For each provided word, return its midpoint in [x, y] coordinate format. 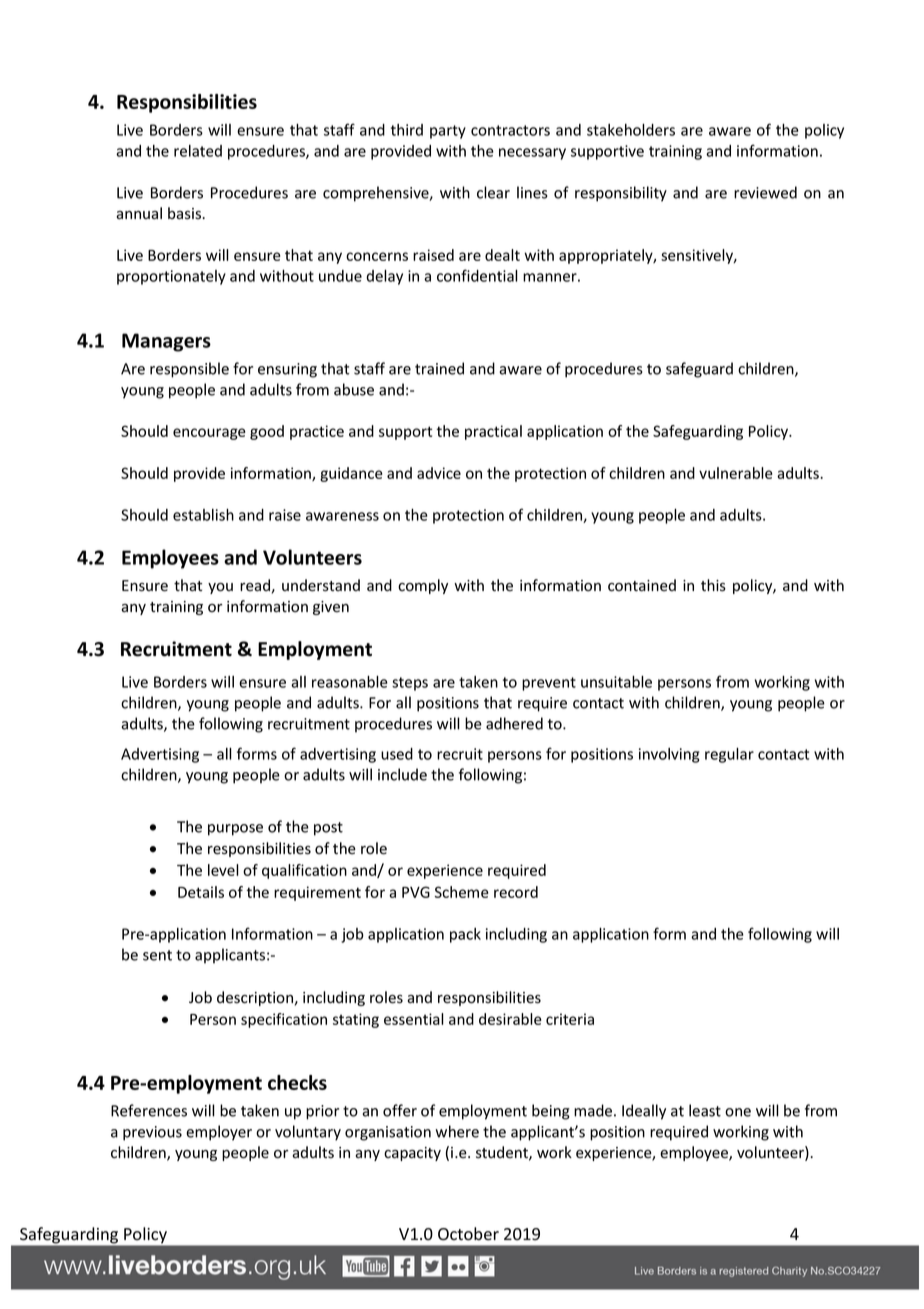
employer [219, 1133]
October [468, 1234]
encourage [209, 434]
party [448, 132]
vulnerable [735, 473]
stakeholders [631, 130]
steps [410, 684]
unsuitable [616, 682]
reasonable [350, 682]
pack [465, 935]
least [705, 1110]
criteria [570, 1019]
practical [493, 432]
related [198, 151]
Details [201, 892]
